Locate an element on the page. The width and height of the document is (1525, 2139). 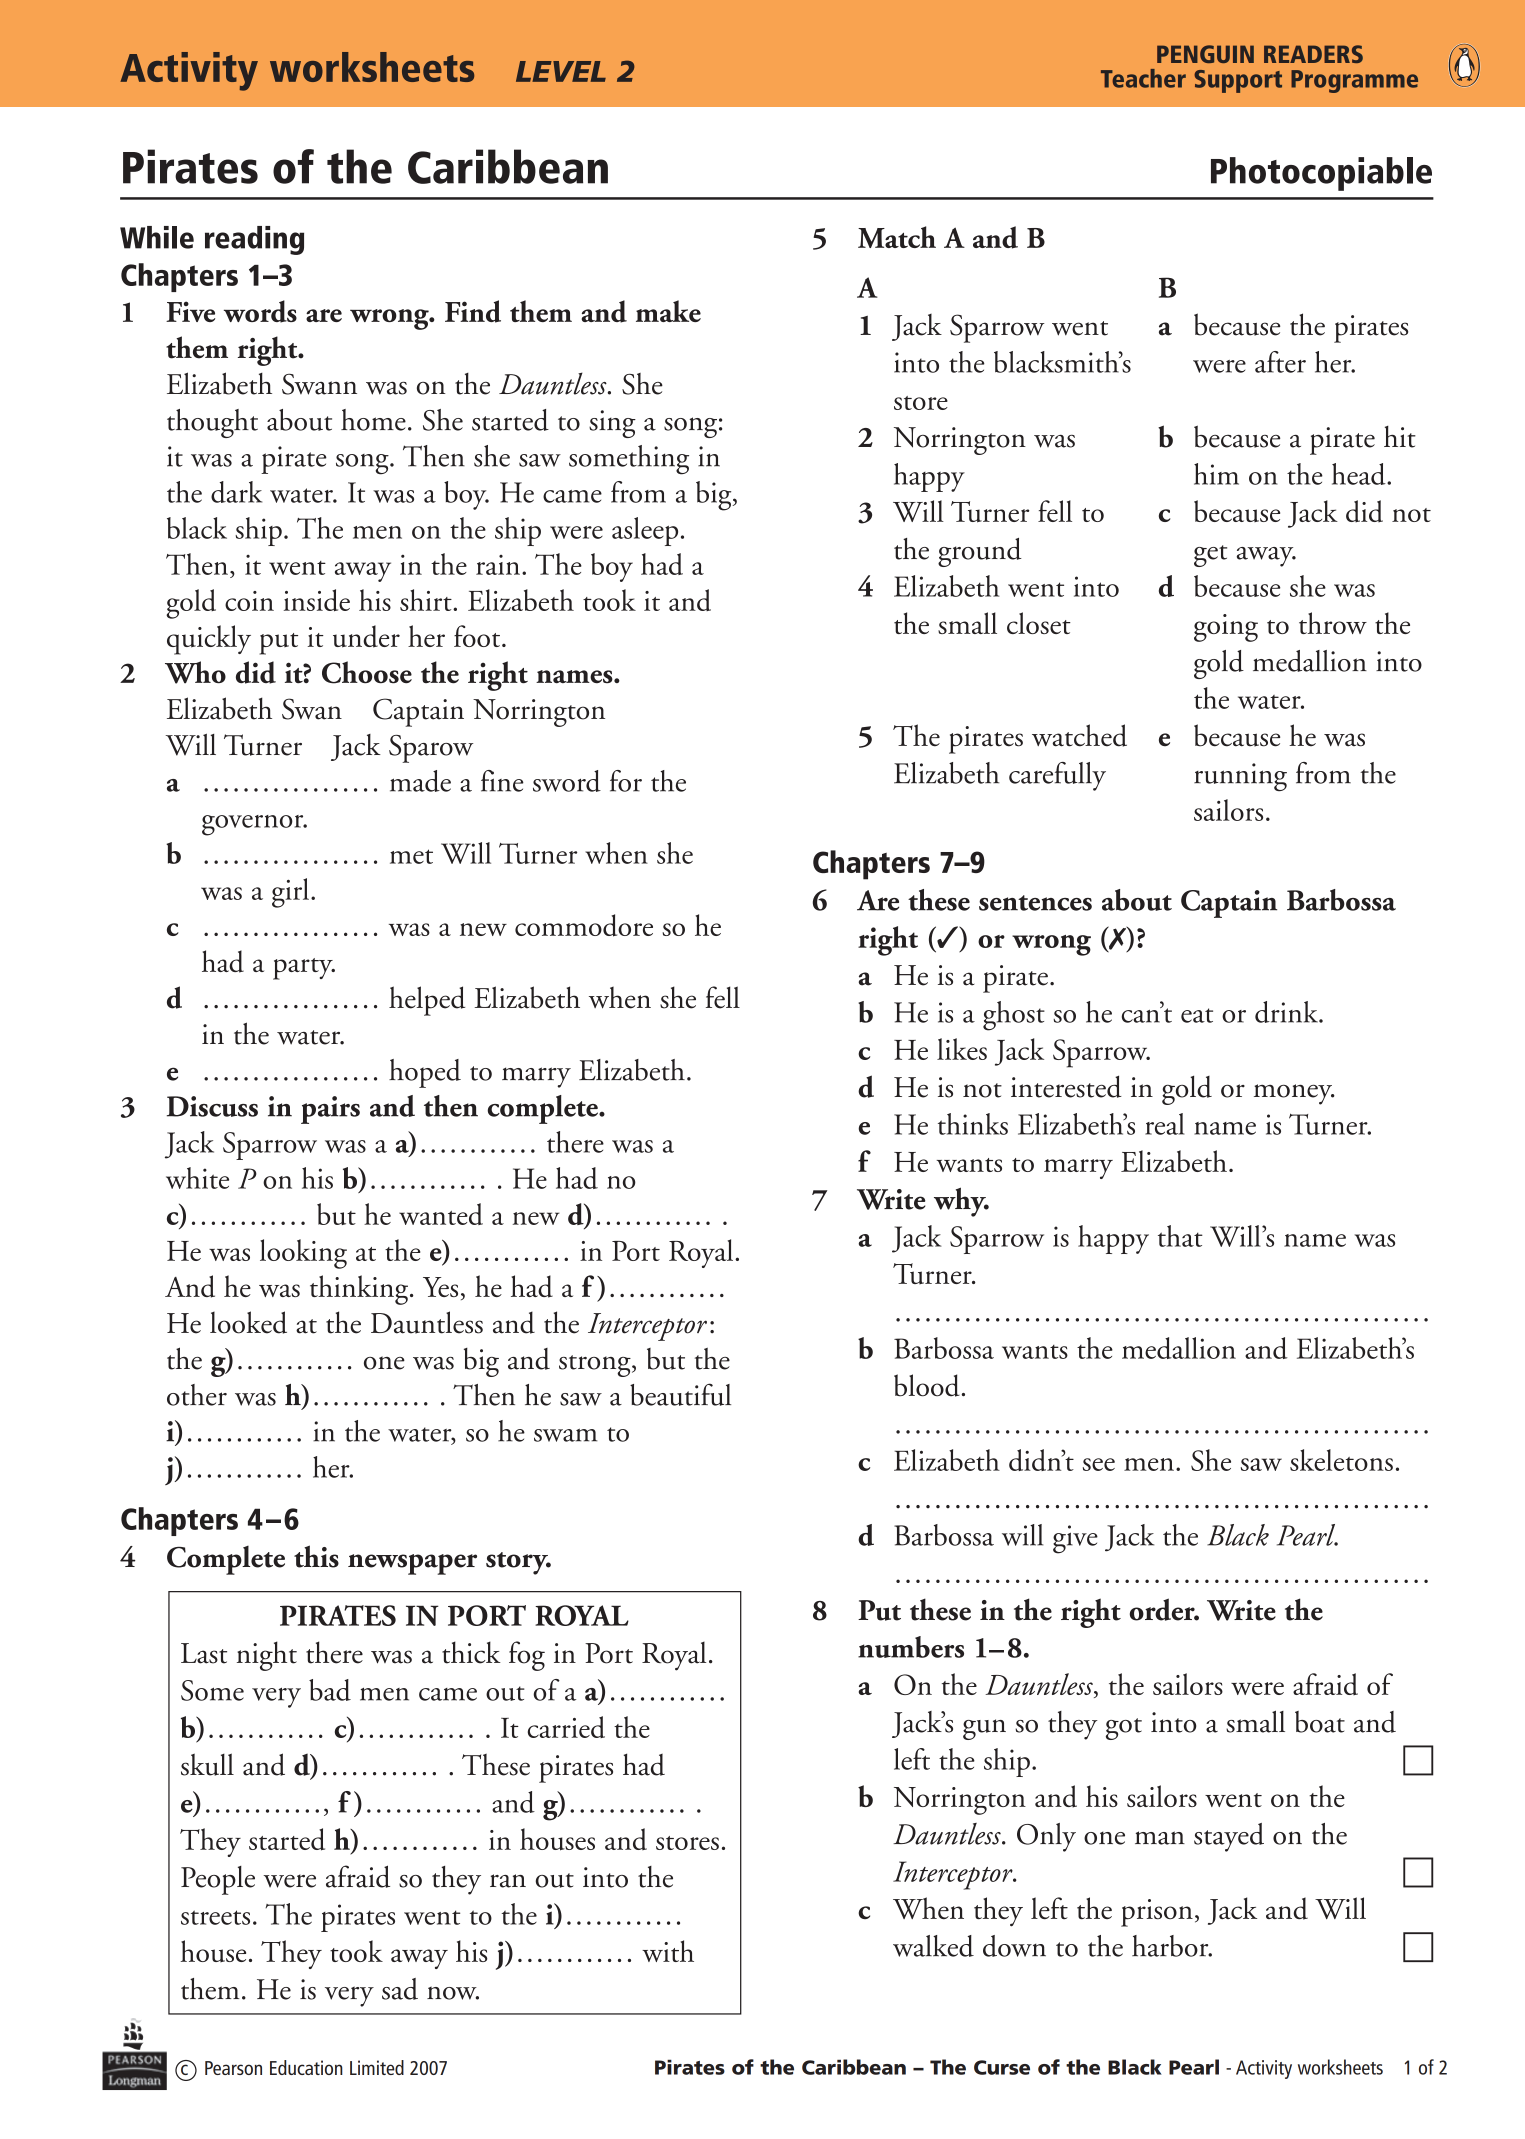
Match is located at coordinates (897, 237).
